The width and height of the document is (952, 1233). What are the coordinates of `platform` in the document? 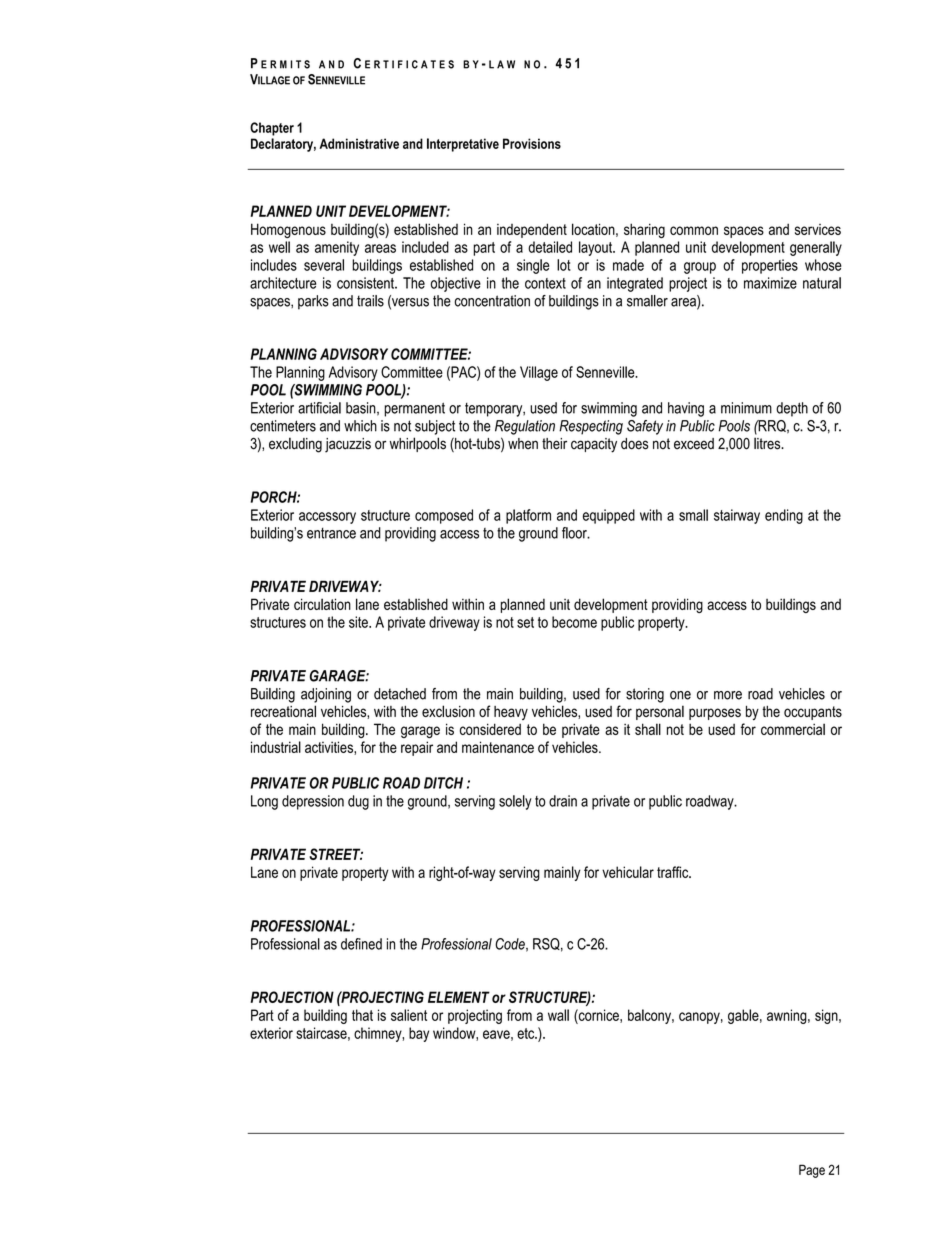 It's located at (528, 516).
